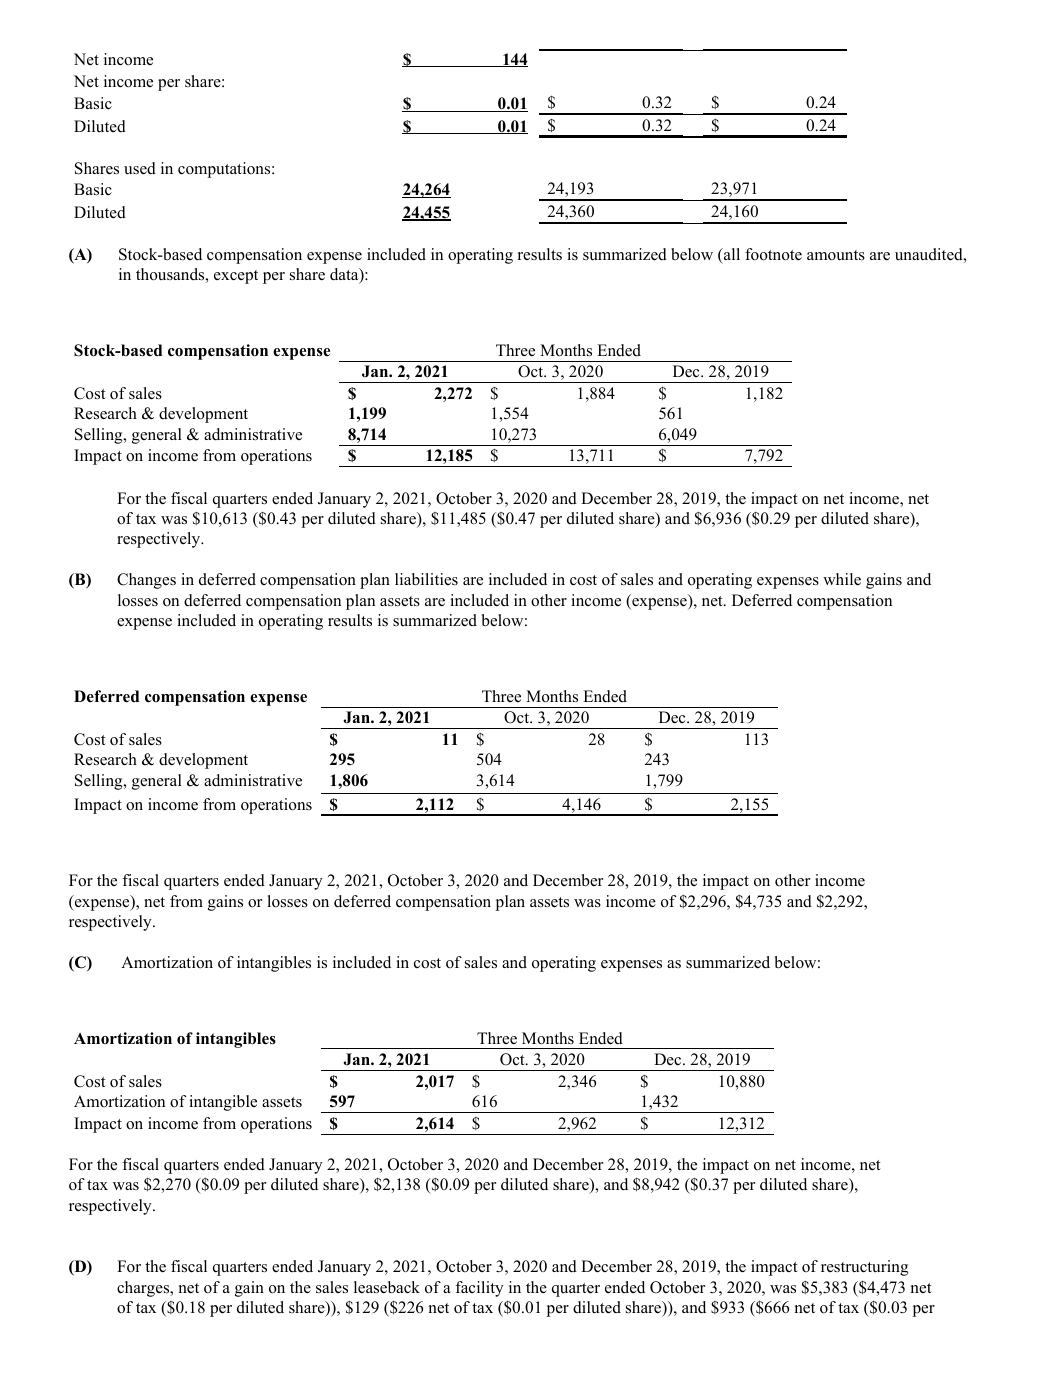 This image has width=1062, height=1374. What do you see at coordinates (236, 277) in the image?
I see `except` at bounding box center [236, 277].
